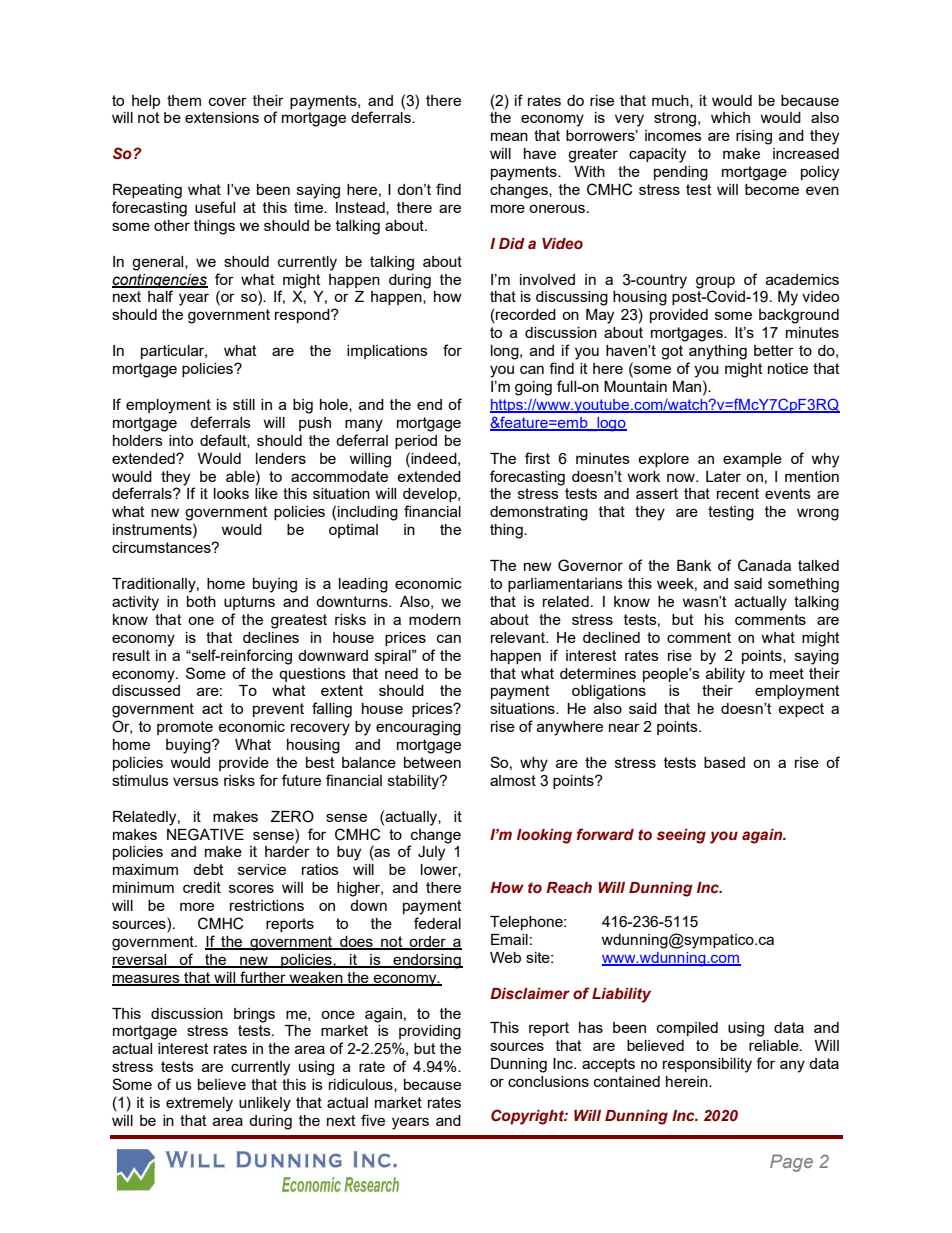 The width and height of the image is (952, 1233). What do you see at coordinates (724, 762) in the image?
I see `based` at bounding box center [724, 762].
